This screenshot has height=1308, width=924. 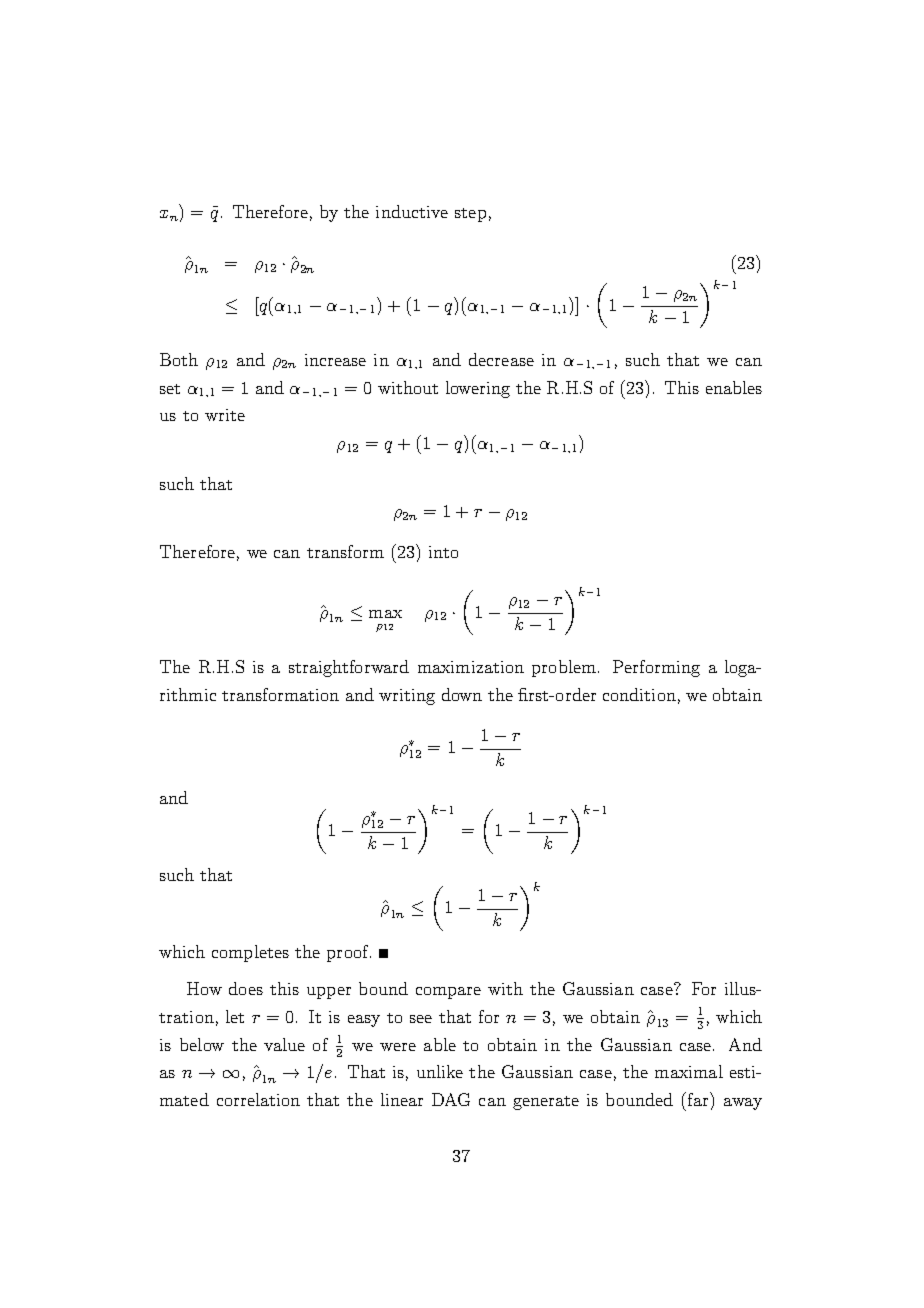 I want to click on into, so click(x=443, y=552).
